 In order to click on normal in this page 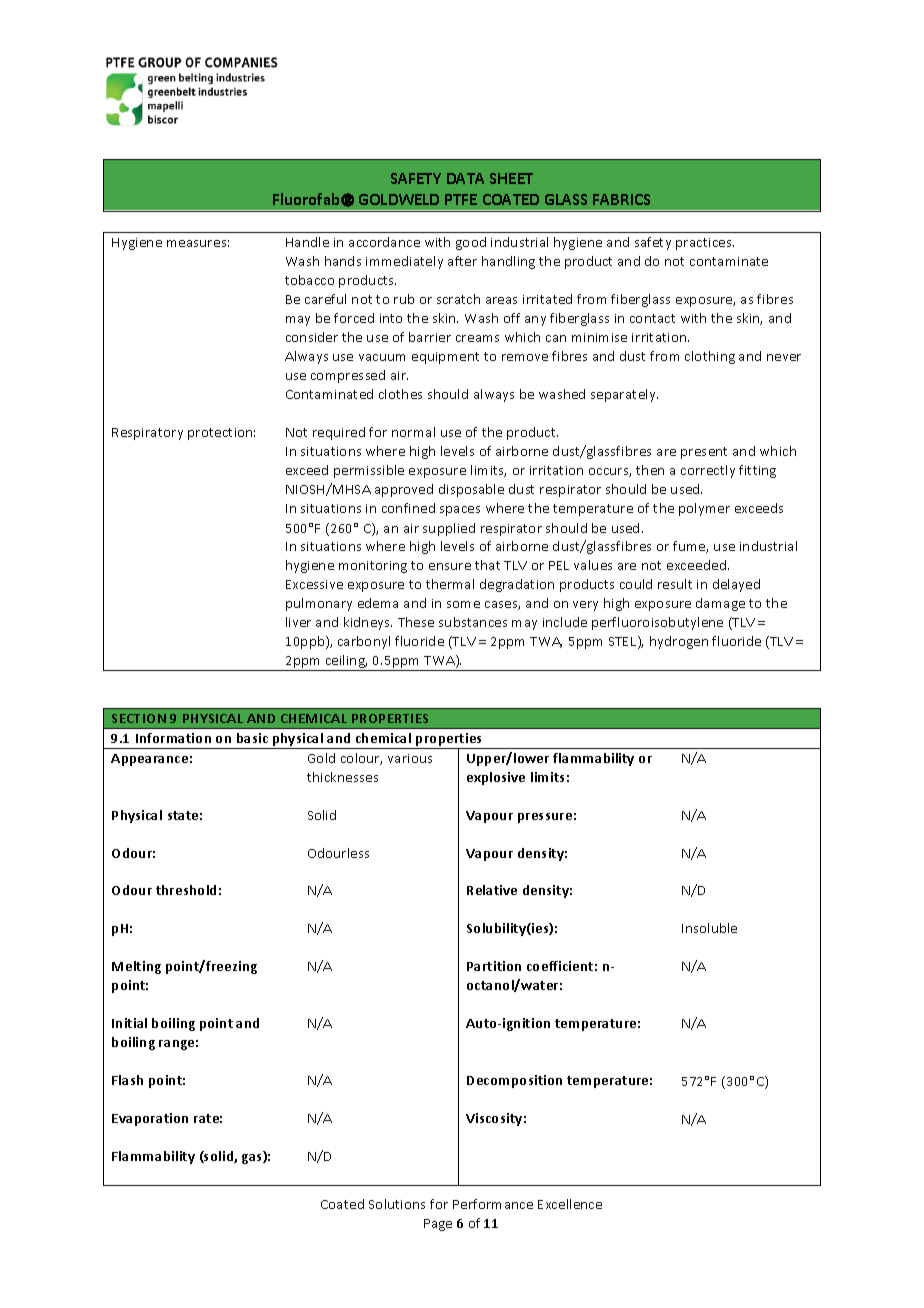, I will do `click(413, 432)`.
